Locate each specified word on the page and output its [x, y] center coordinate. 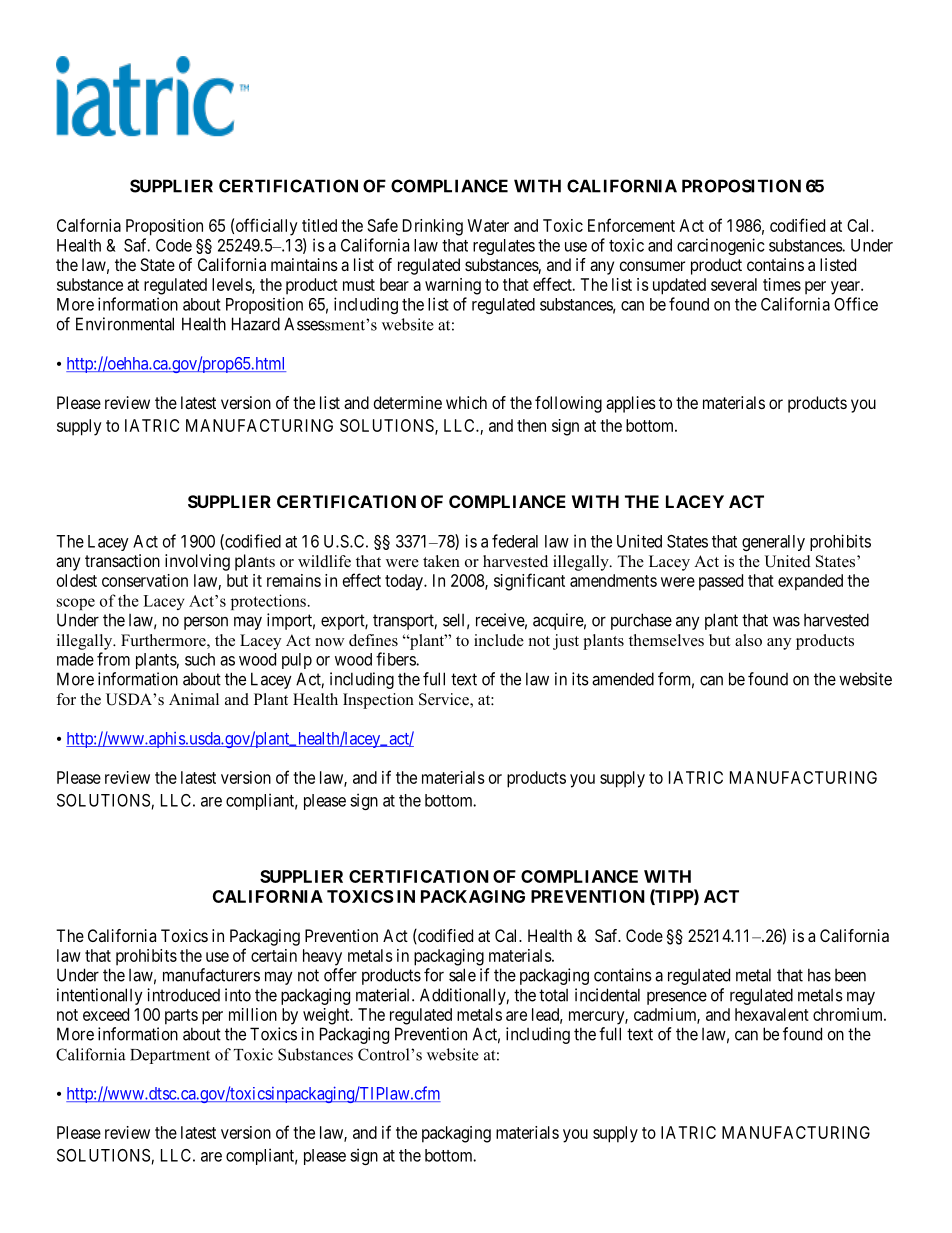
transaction [122, 560]
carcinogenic [721, 246]
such [200, 659]
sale [462, 975]
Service [445, 700]
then [531, 425]
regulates [504, 247]
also [748, 640]
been [850, 975]
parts [181, 1017]
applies [631, 404]
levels [232, 285]
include [499, 640]
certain [274, 955]
